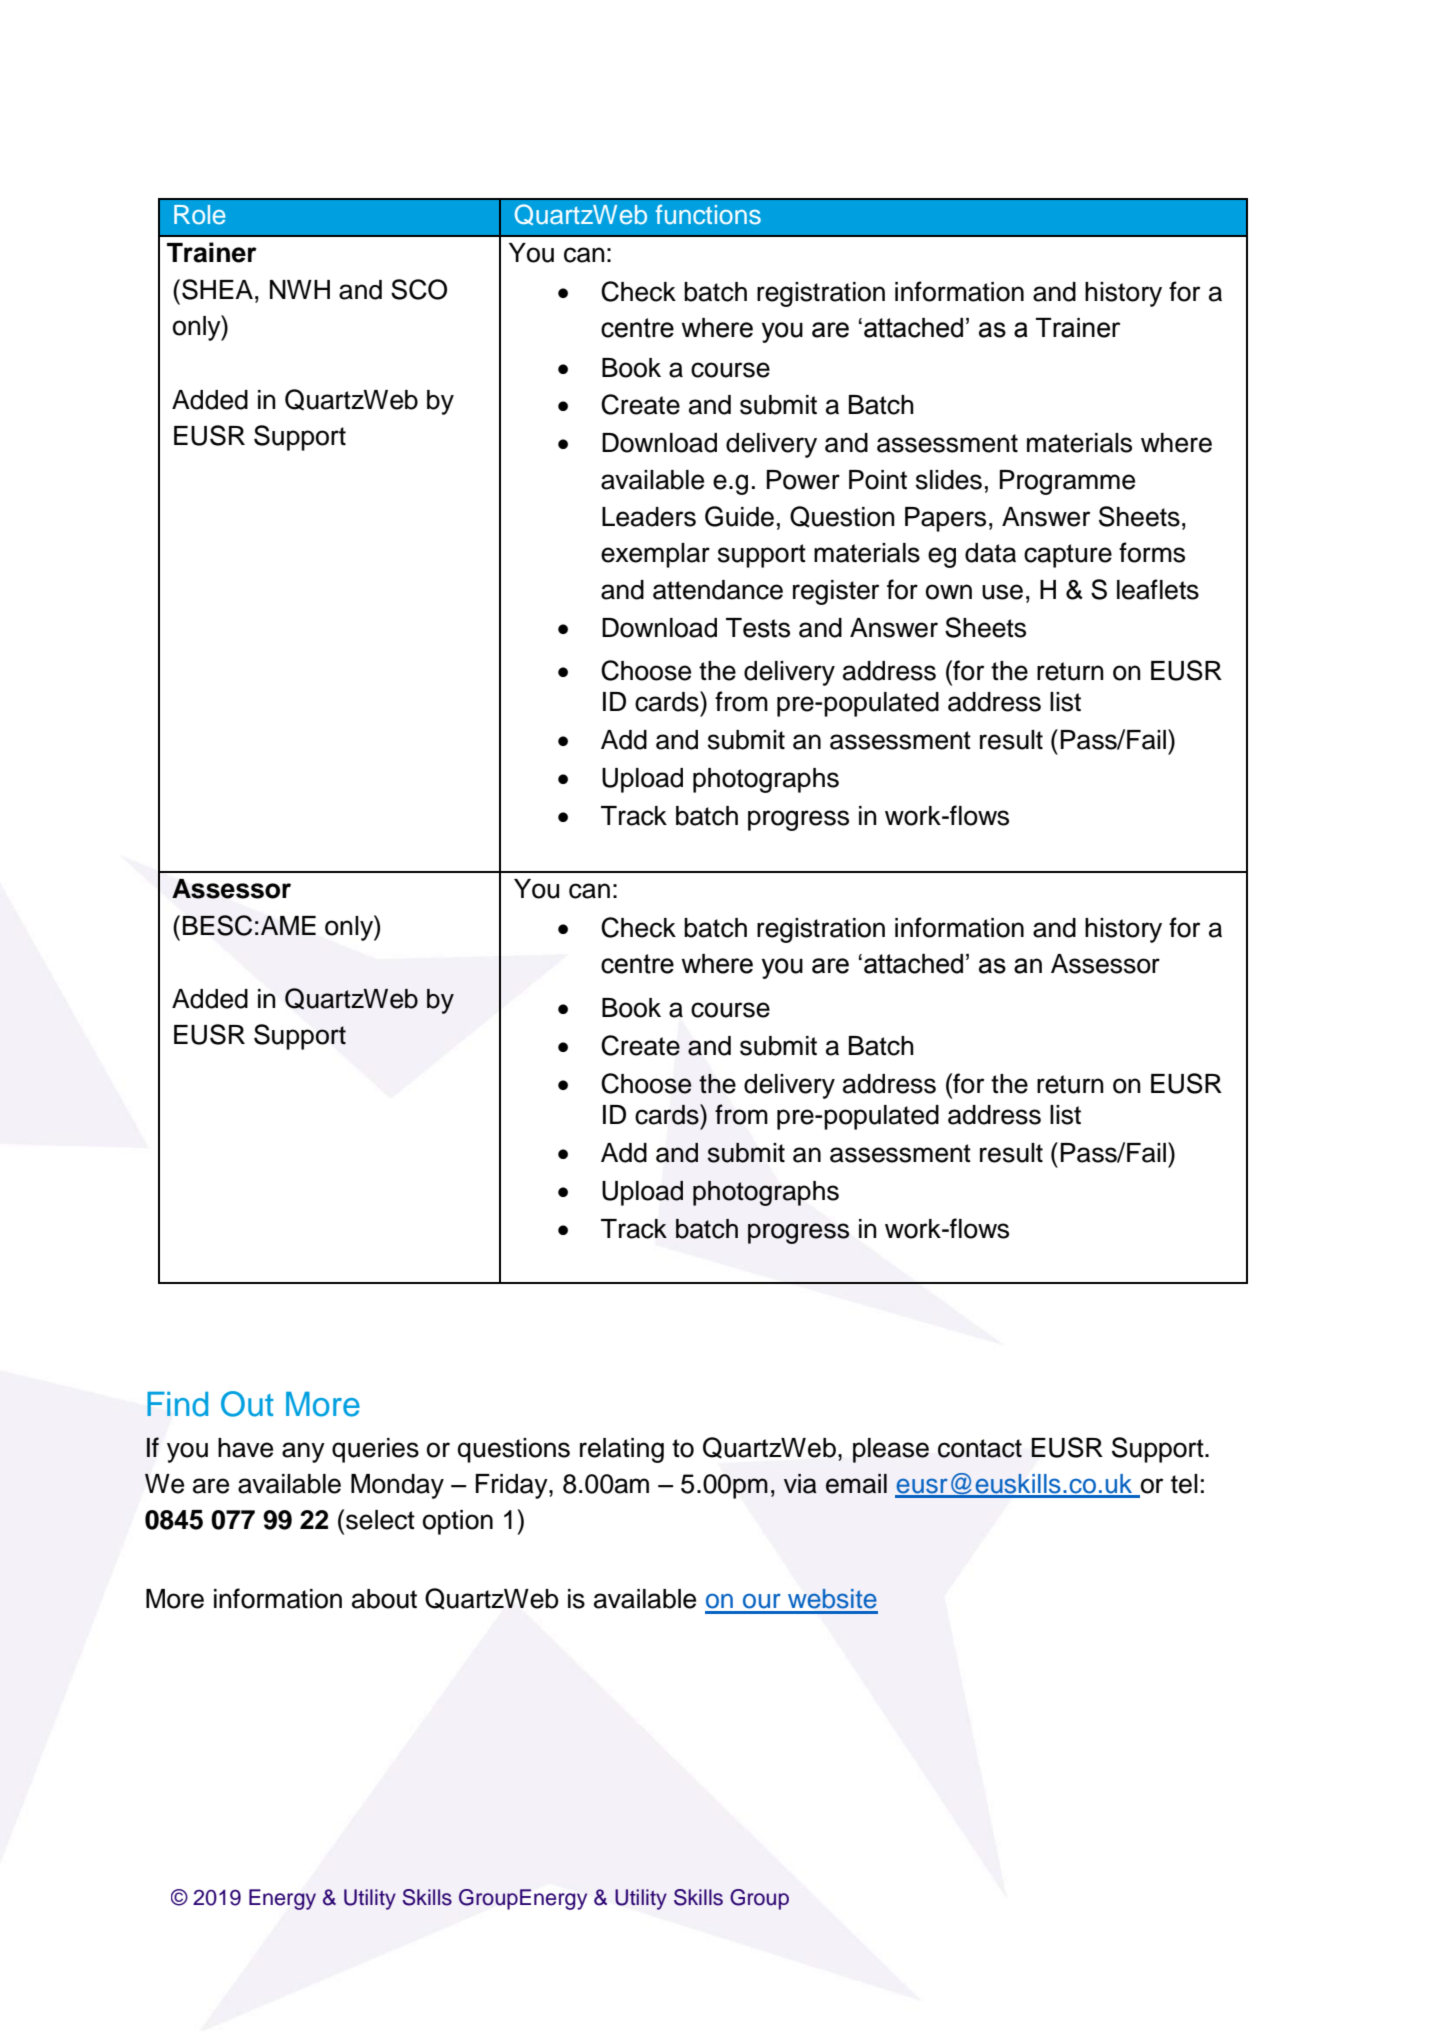 This screenshot has height=2033, width=1435. I want to click on select, so click(380, 1520).
